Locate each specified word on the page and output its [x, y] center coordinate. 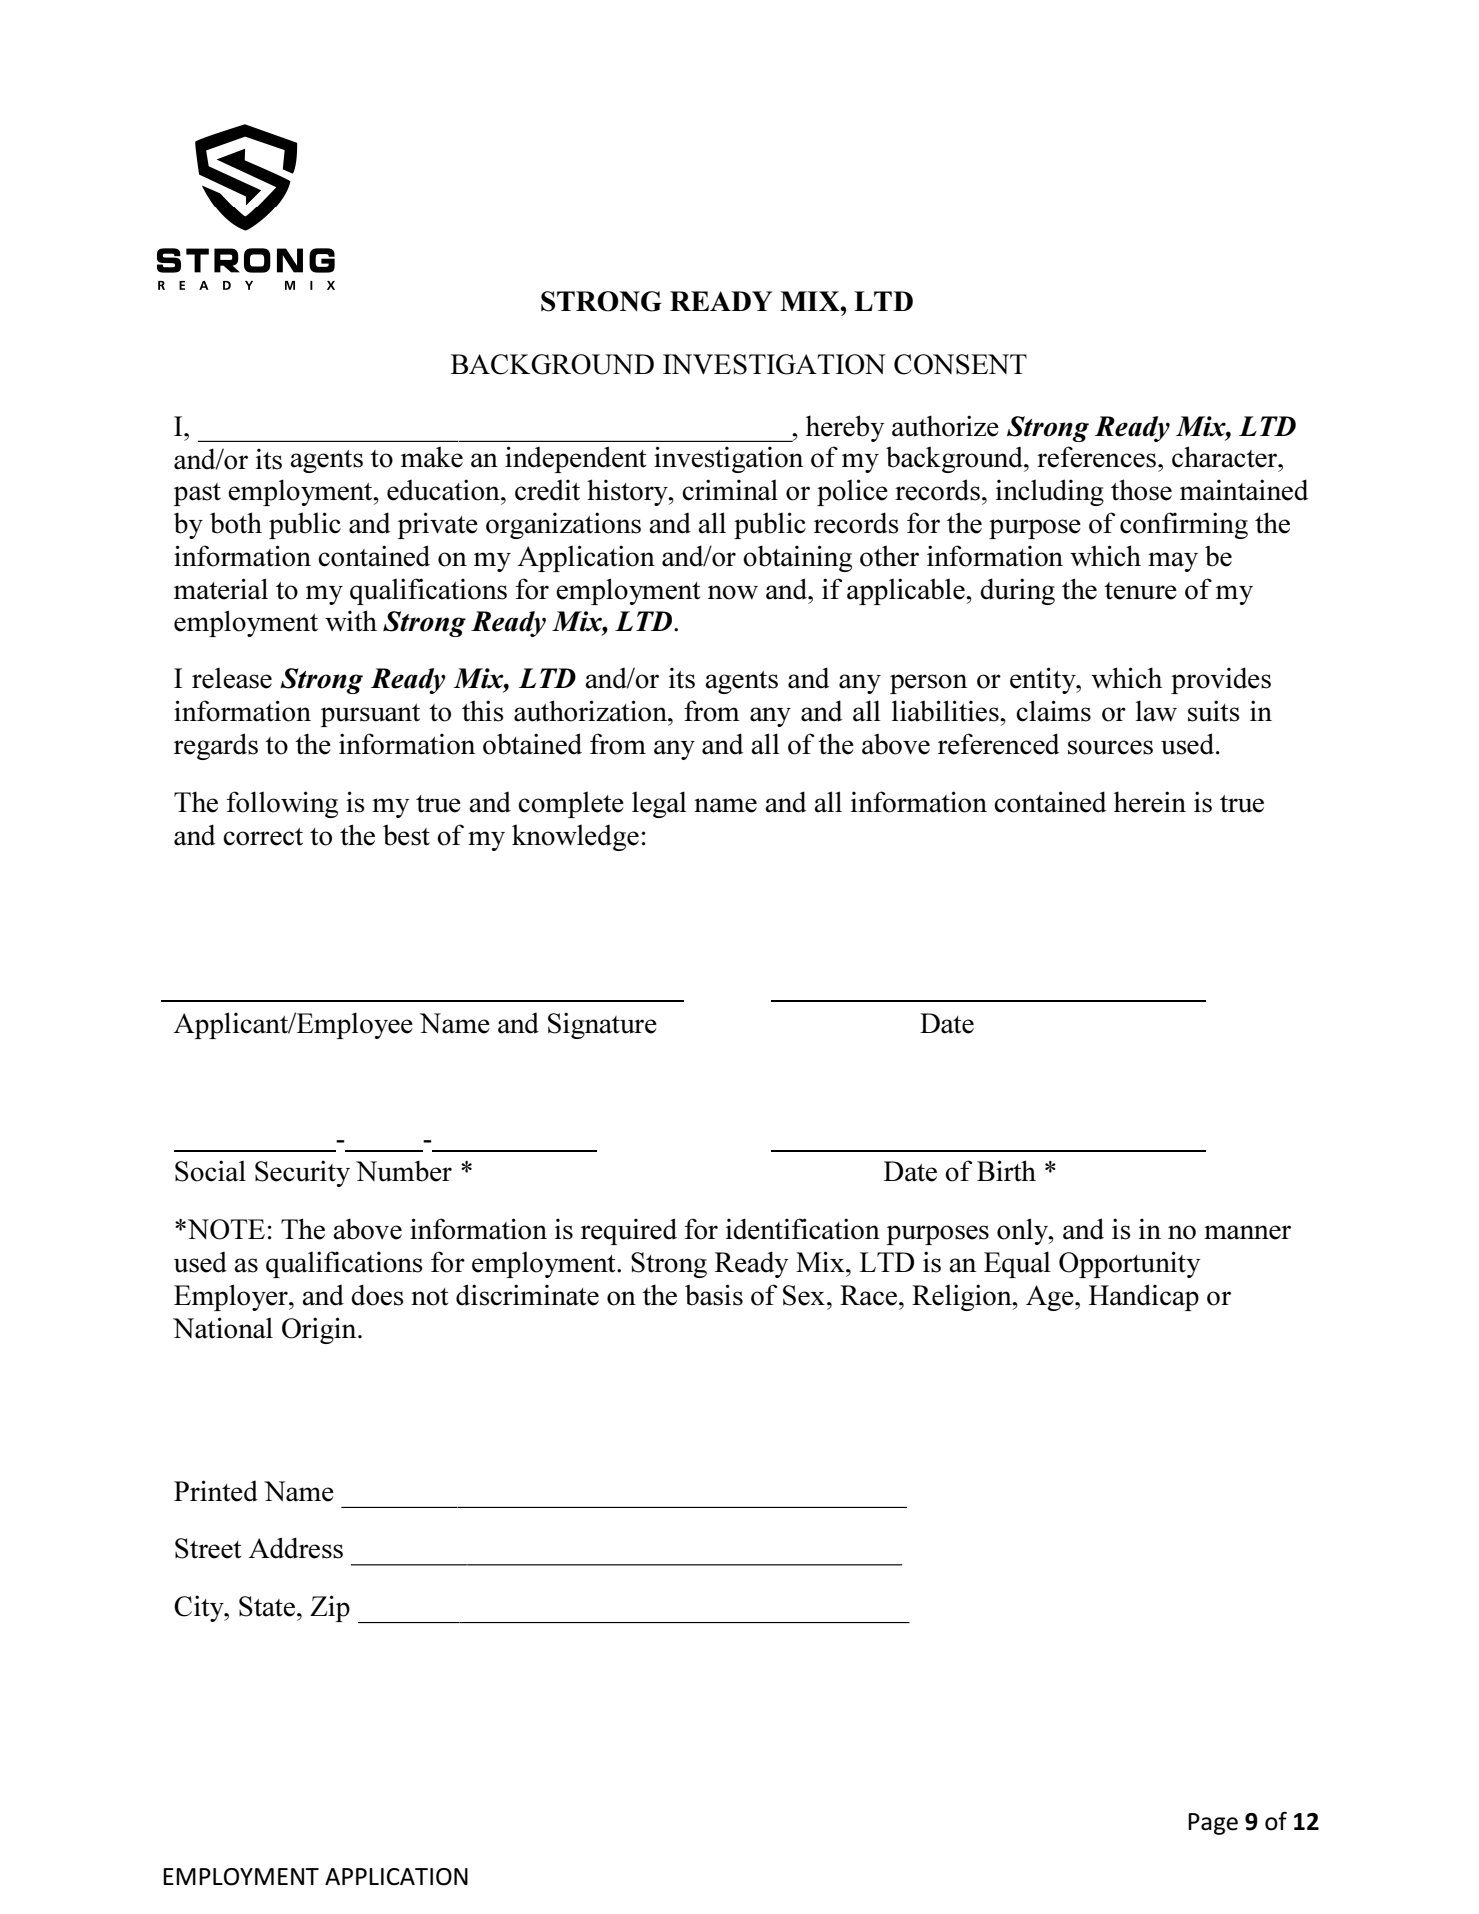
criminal [730, 490]
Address [296, 1548]
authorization [591, 711]
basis [714, 1295]
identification [803, 1229]
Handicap [1144, 1297]
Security [302, 1173]
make [432, 457]
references [1098, 457]
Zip [330, 1608]
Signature [602, 1025]
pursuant [370, 715]
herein [1150, 802]
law [1156, 711]
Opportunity [1129, 1264]
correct [263, 837]
